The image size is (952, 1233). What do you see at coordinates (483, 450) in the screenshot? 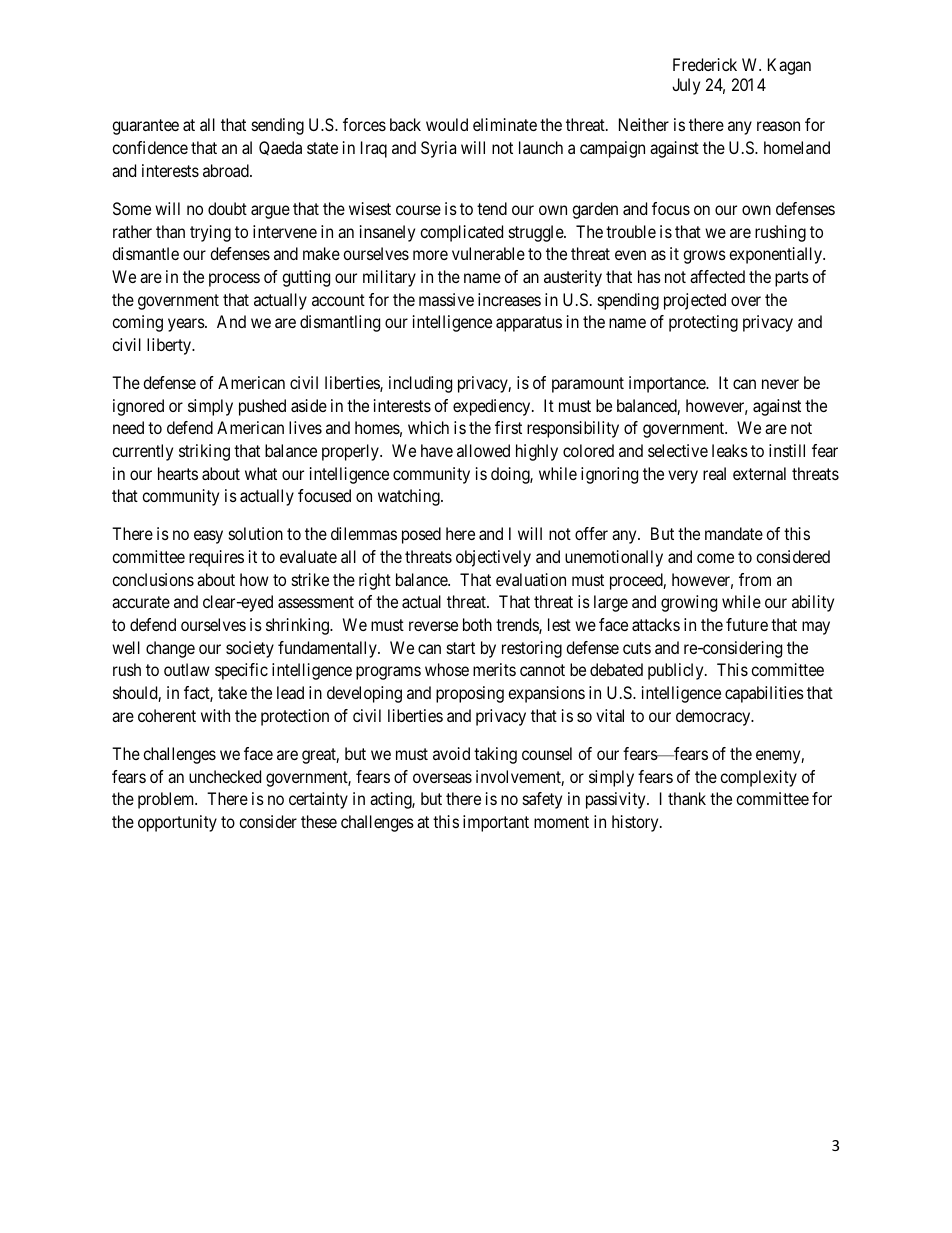
I see `allowed` at bounding box center [483, 450].
